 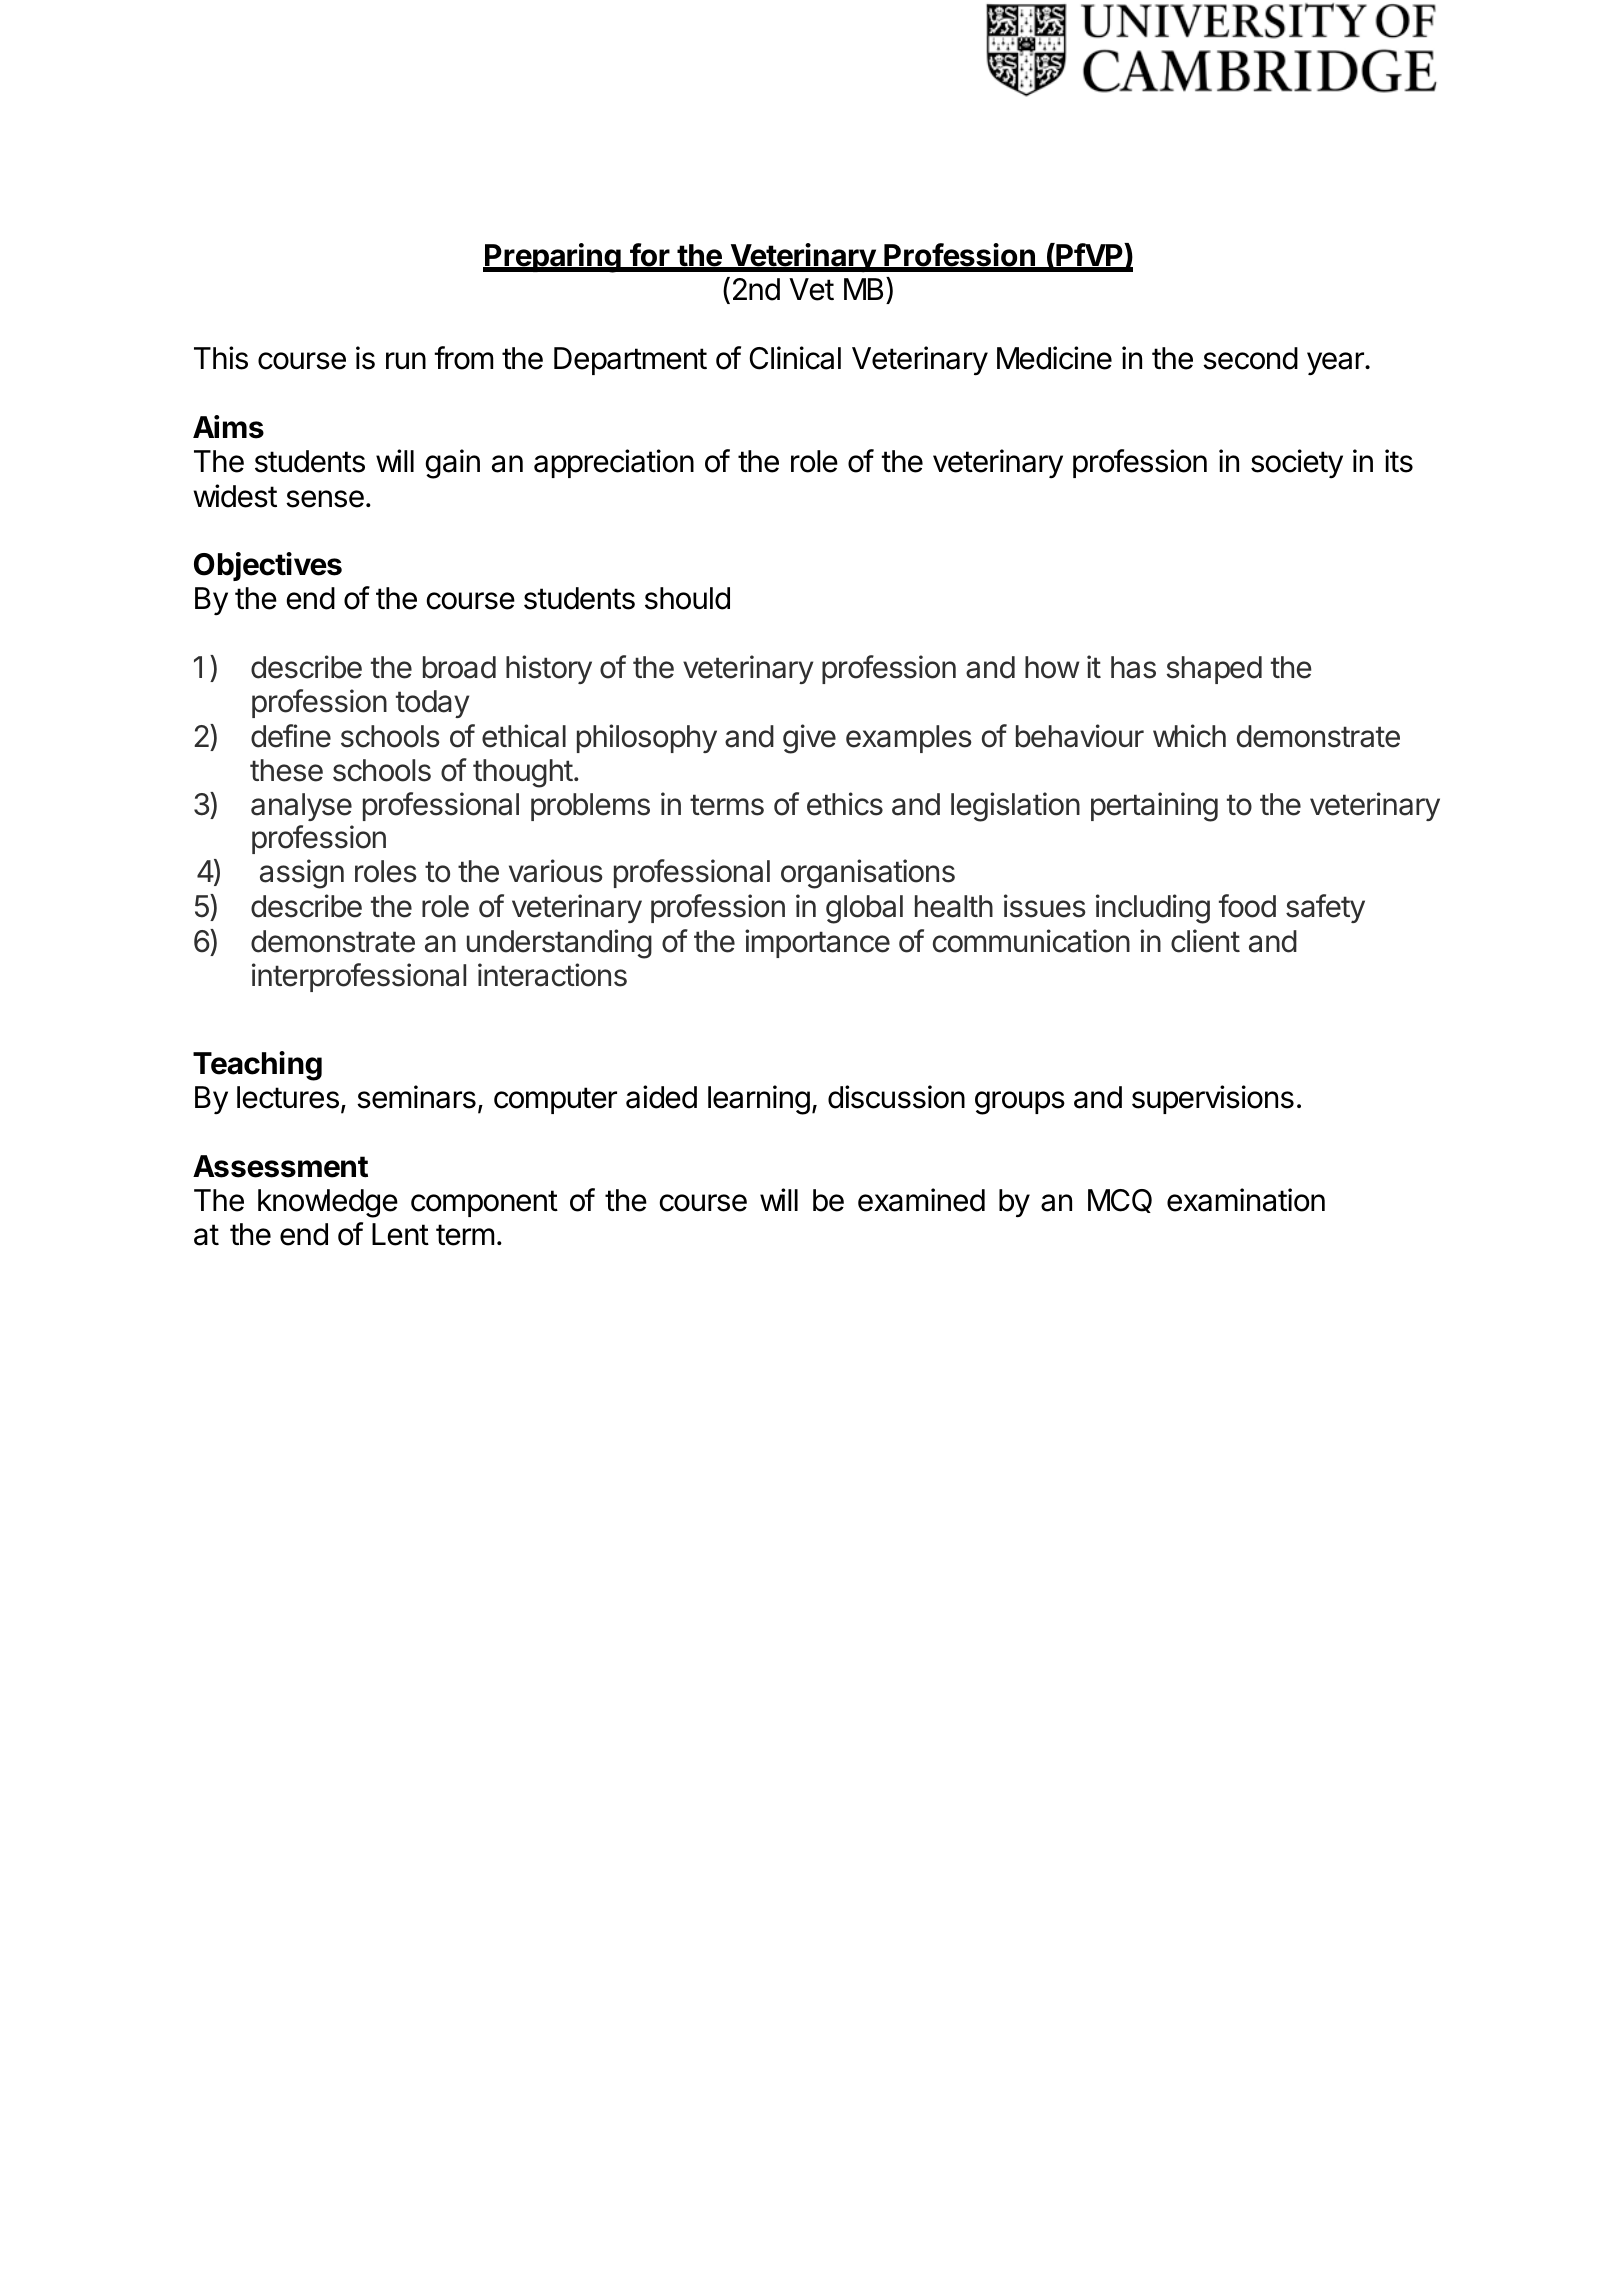 What do you see at coordinates (921, 1200) in the screenshot?
I see `examined` at bounding box center [921, 1200].
